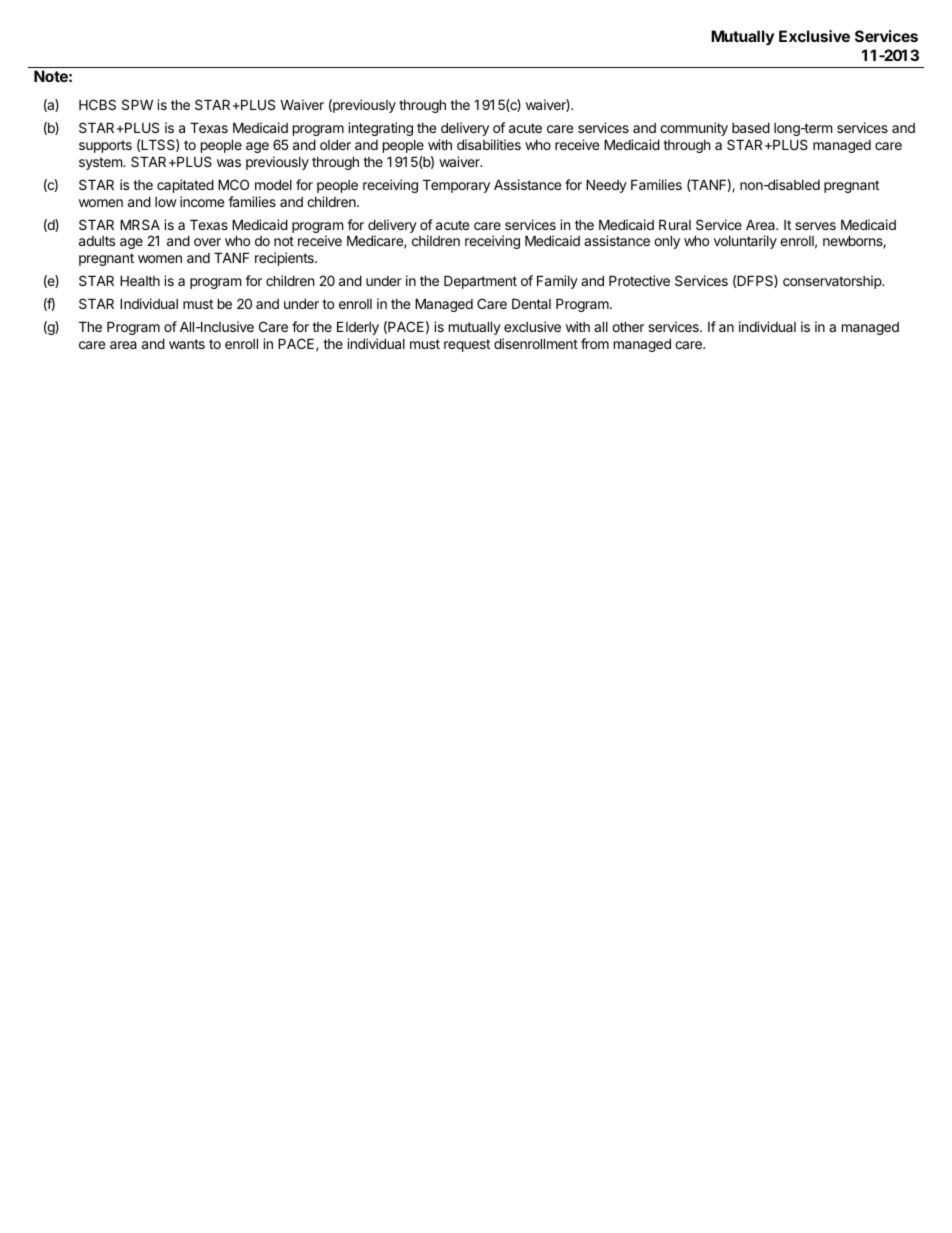  I want to click on MCO, so click(233, 184).
